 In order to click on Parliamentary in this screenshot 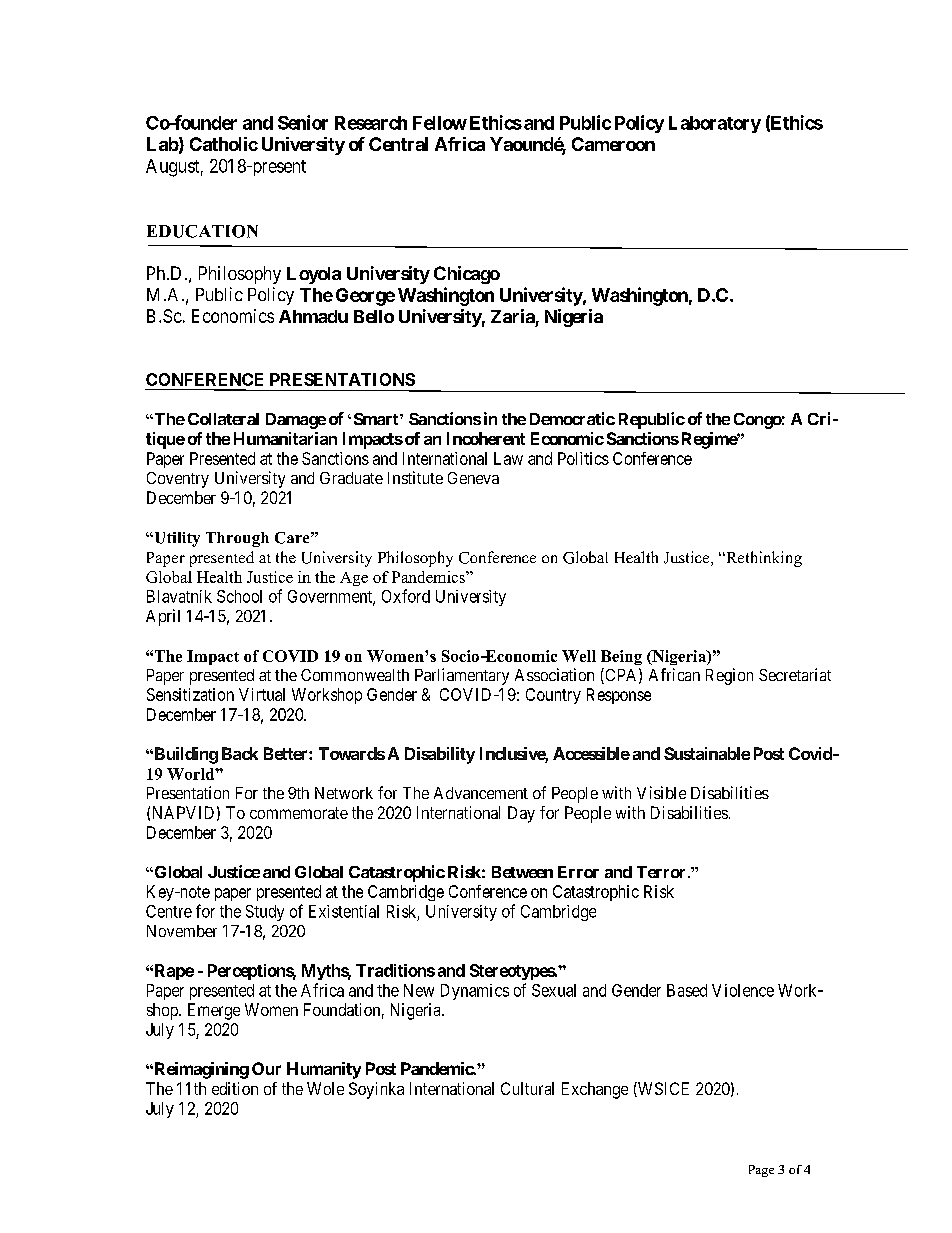, I will do `click(462, 676)`.
